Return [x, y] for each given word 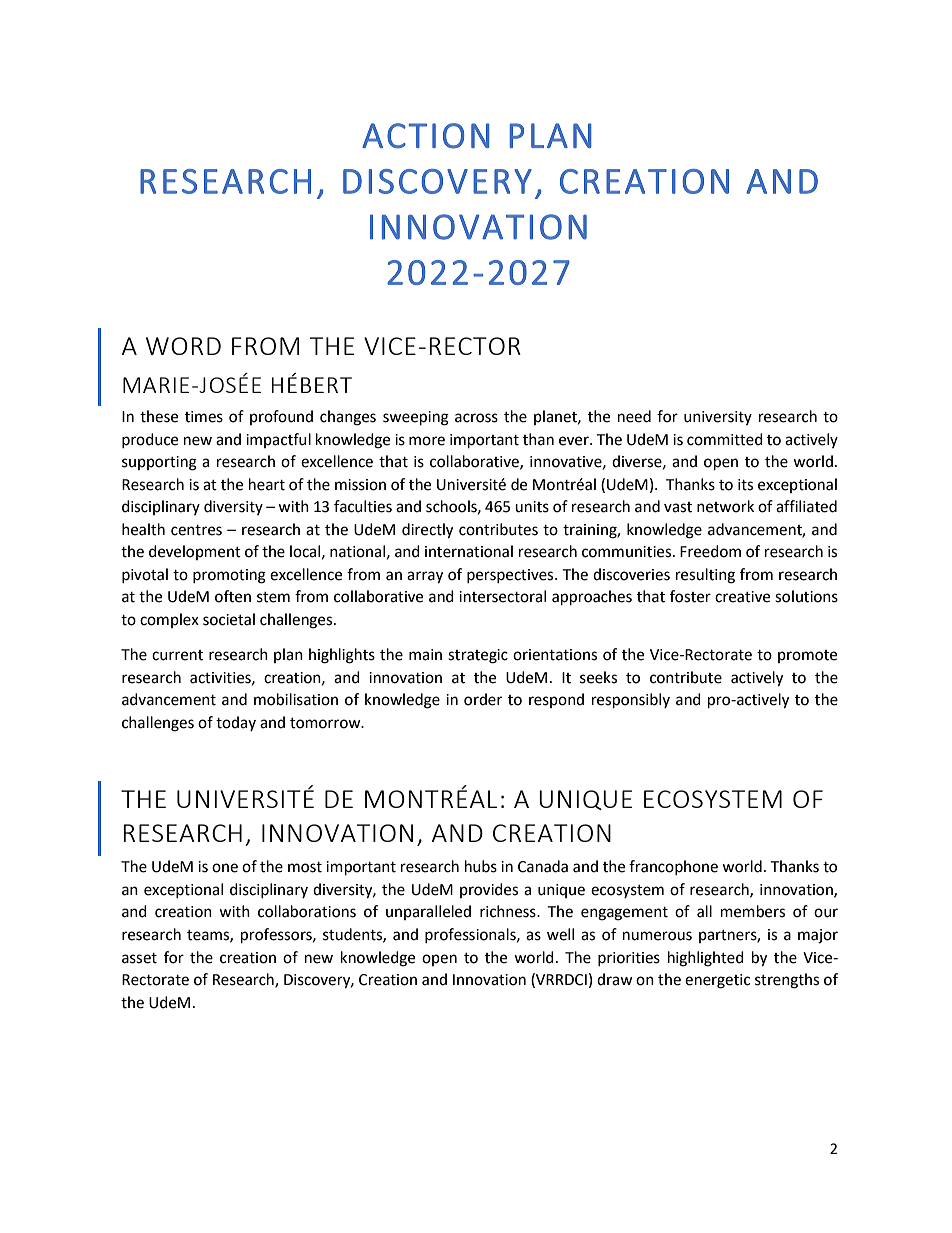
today [236, 723]
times [204, 417]
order [483, 699]
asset [139, 958]
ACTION [425, 136]
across [476, 418]
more [427, 441]
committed [725, 439]
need [634, 416]
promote [807, 656]
